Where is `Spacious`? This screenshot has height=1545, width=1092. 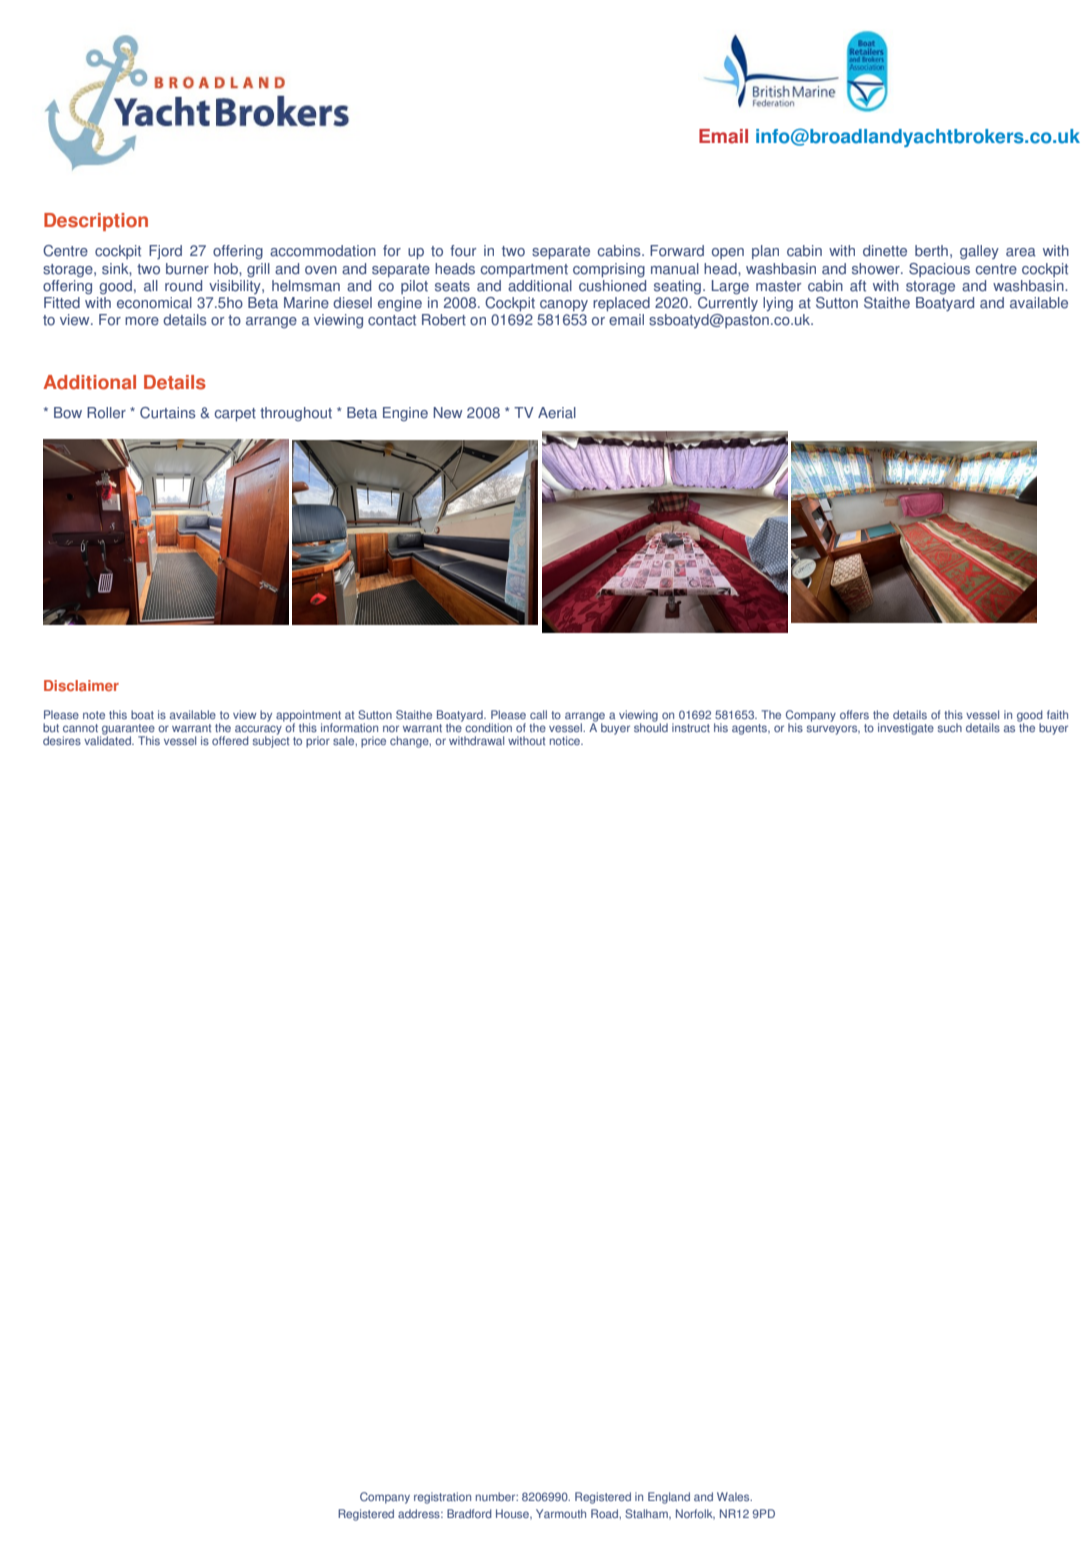 Spacious is located at coordinates (939, 270).
